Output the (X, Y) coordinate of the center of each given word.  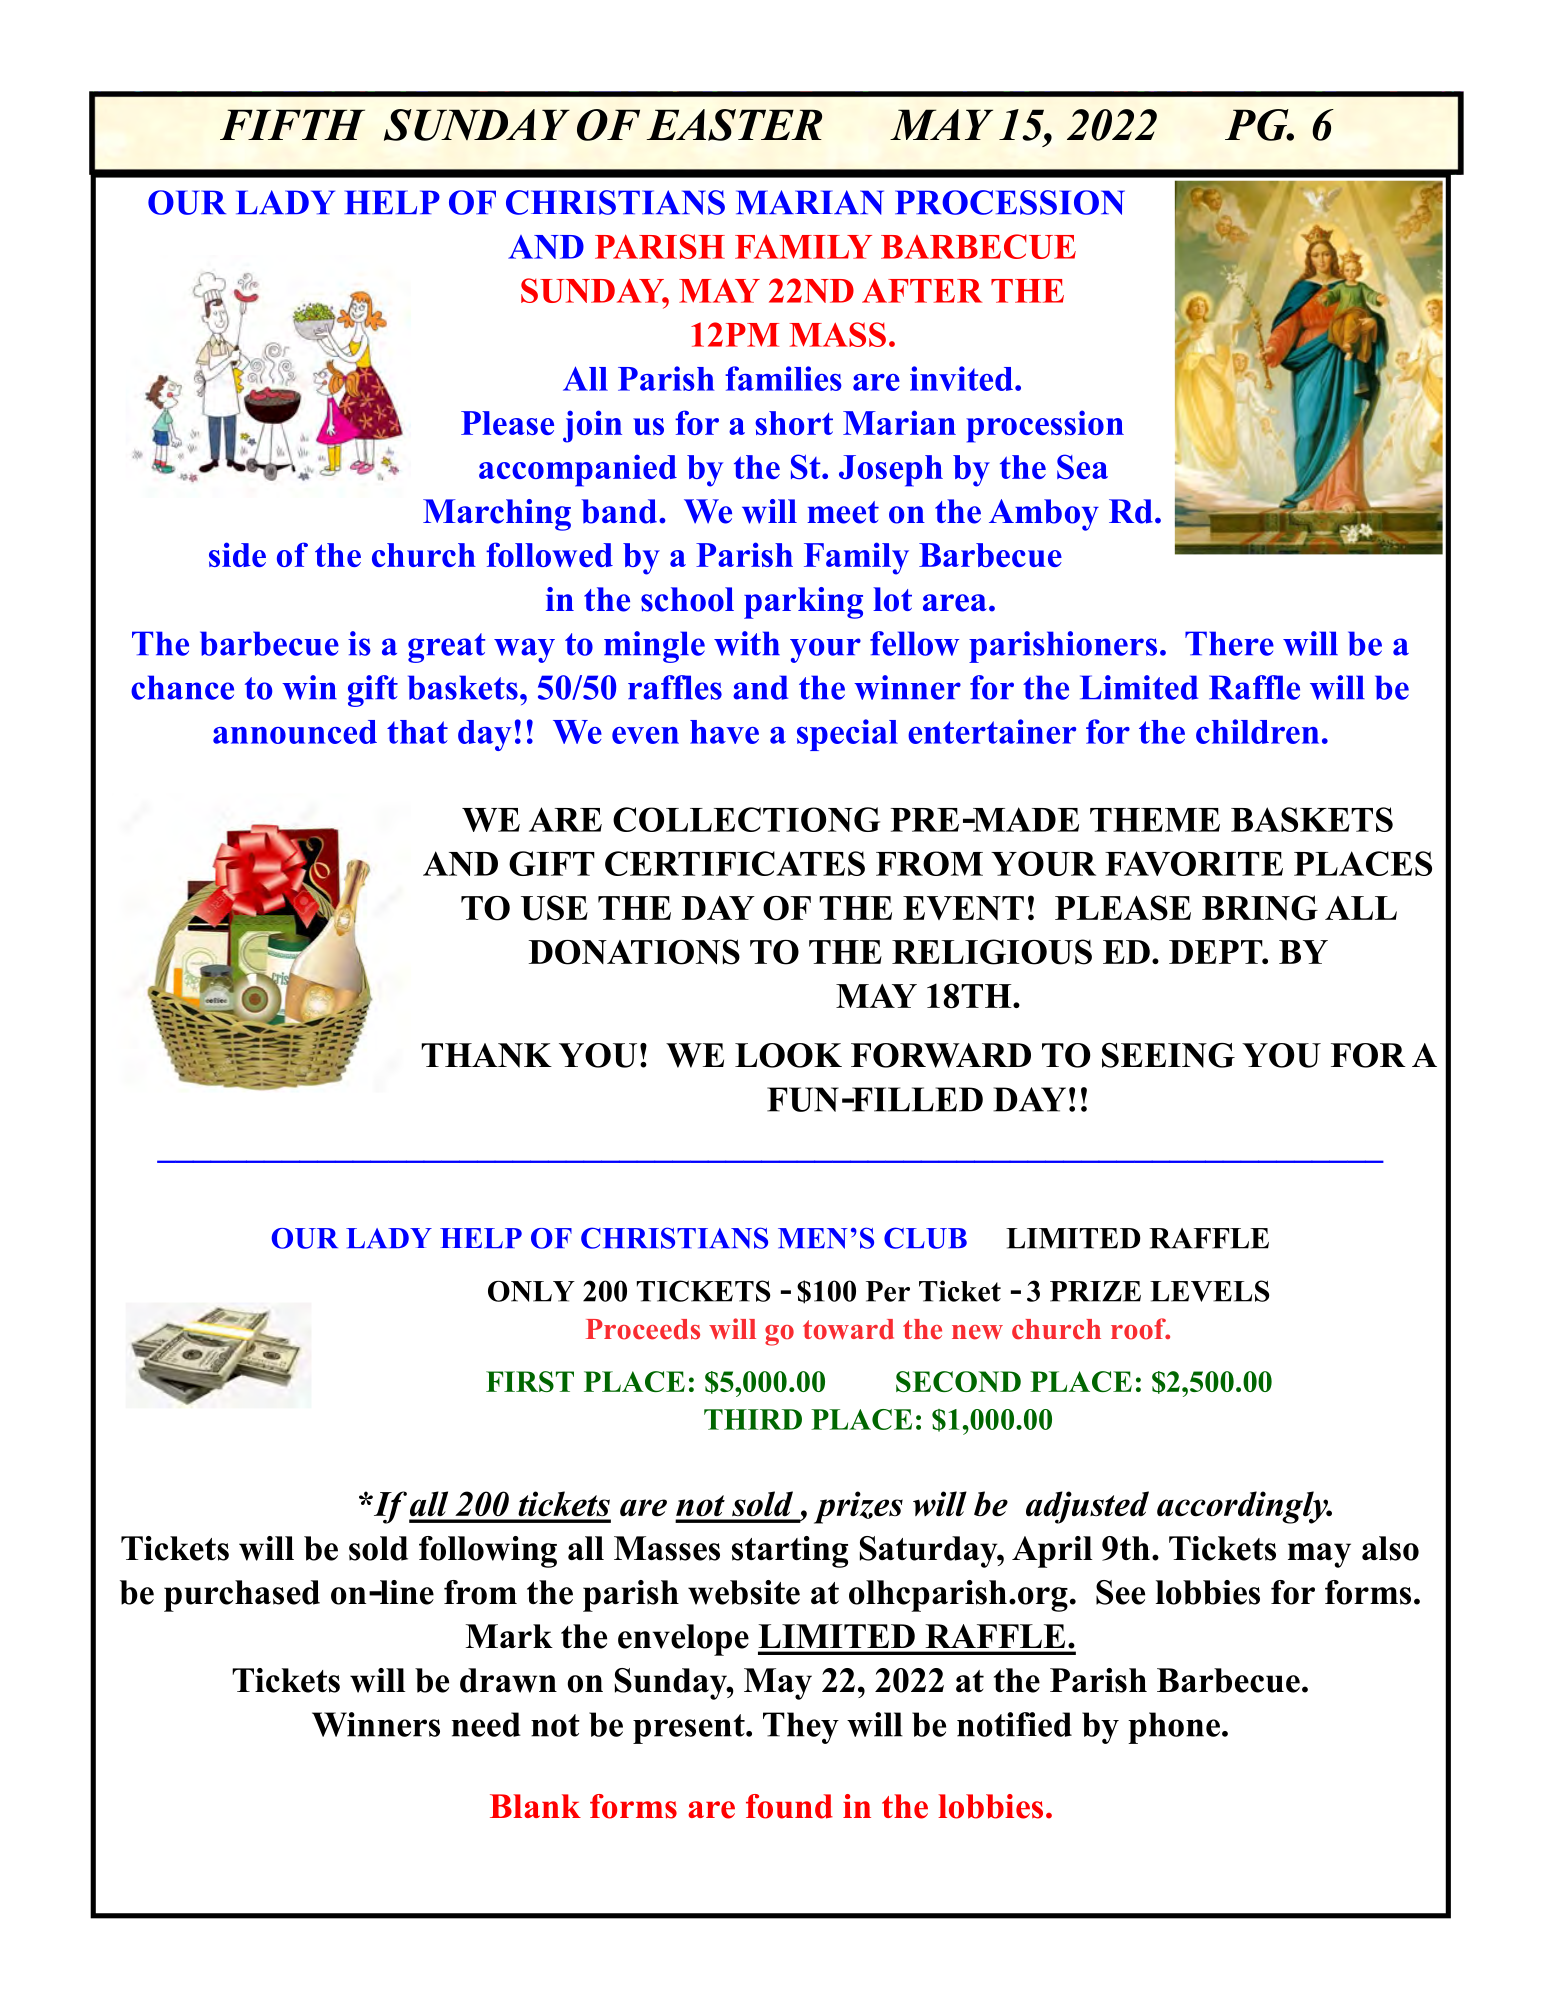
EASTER (734, 125)
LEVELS (1210, 1291)
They (801, 1728)
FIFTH (292, 124)
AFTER (922, 290)
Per (888, 1291)
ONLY (531, 1291)
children (1257, 731)
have (724, 732)
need (486, 1724)
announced (295, 732)
